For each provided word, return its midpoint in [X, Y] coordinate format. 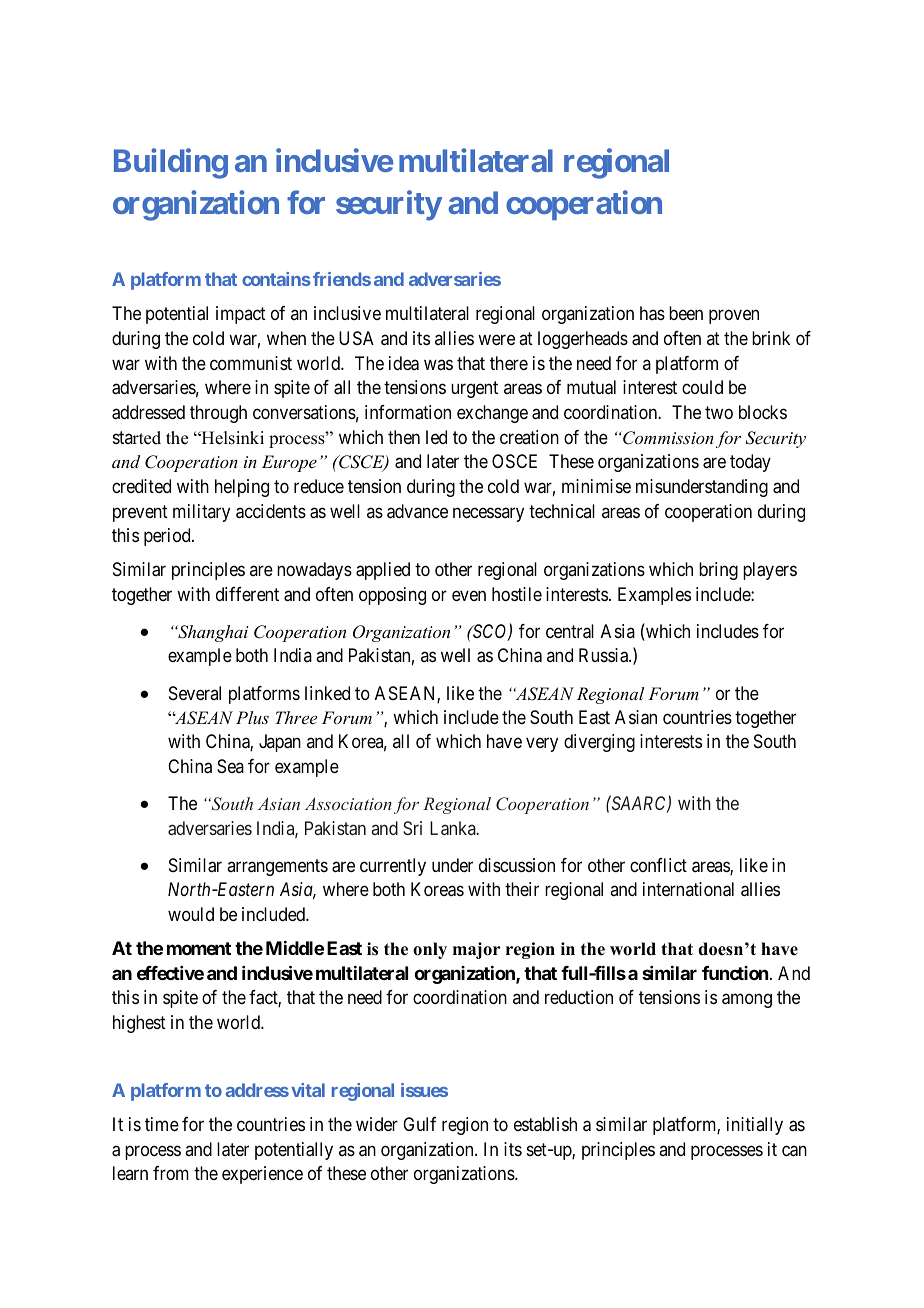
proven [734, 317]
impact [241, 315]
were [496, 339]
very [542, 745]
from [171, 1173]
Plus [252, 717]
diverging [599, 743]
